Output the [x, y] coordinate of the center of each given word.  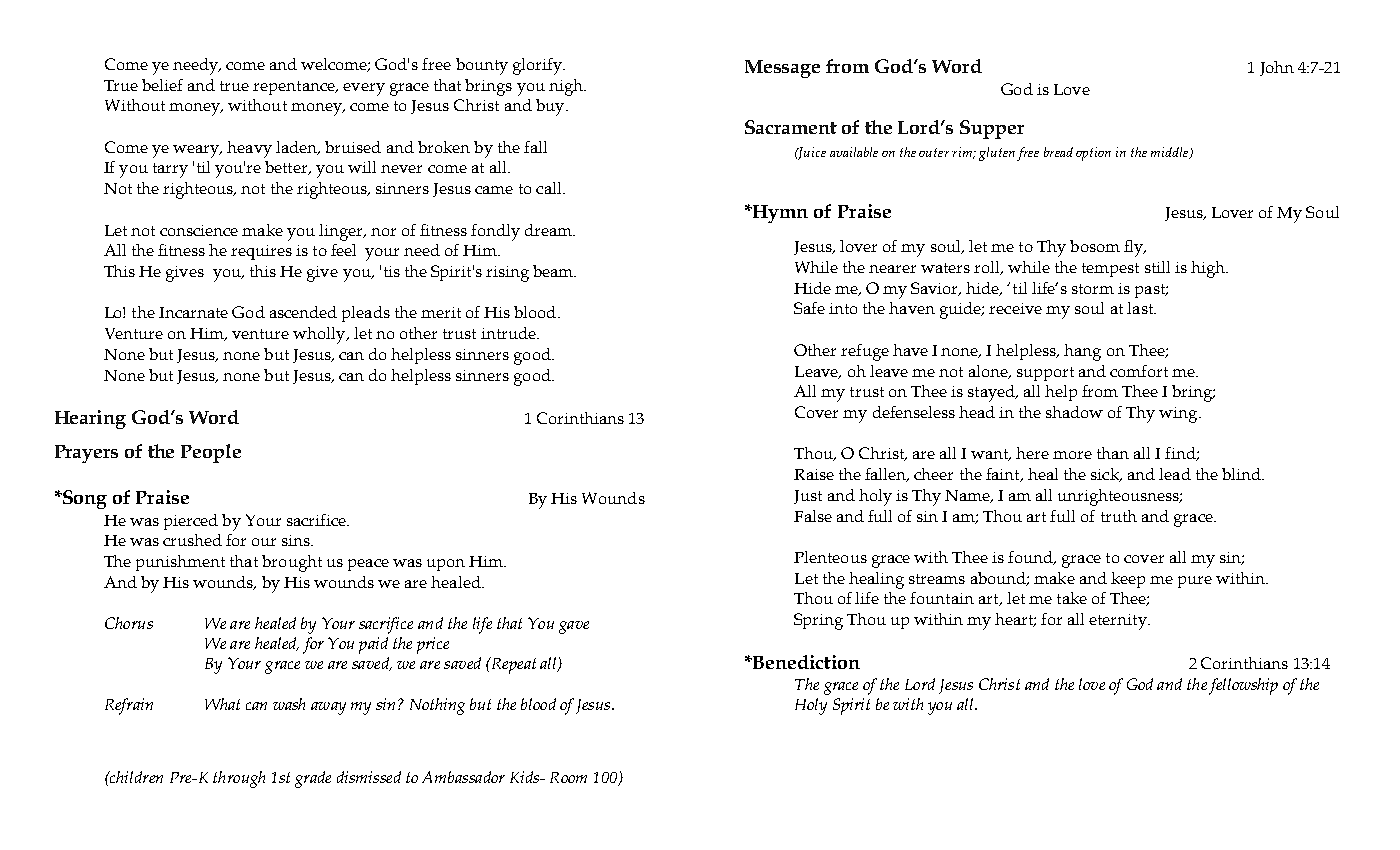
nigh [567, 87]
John [1277, 68]
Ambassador [463, 777]
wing [1179, 415]
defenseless [914, 412]
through [239, 779]
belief [162, 85]
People [211, 453]
